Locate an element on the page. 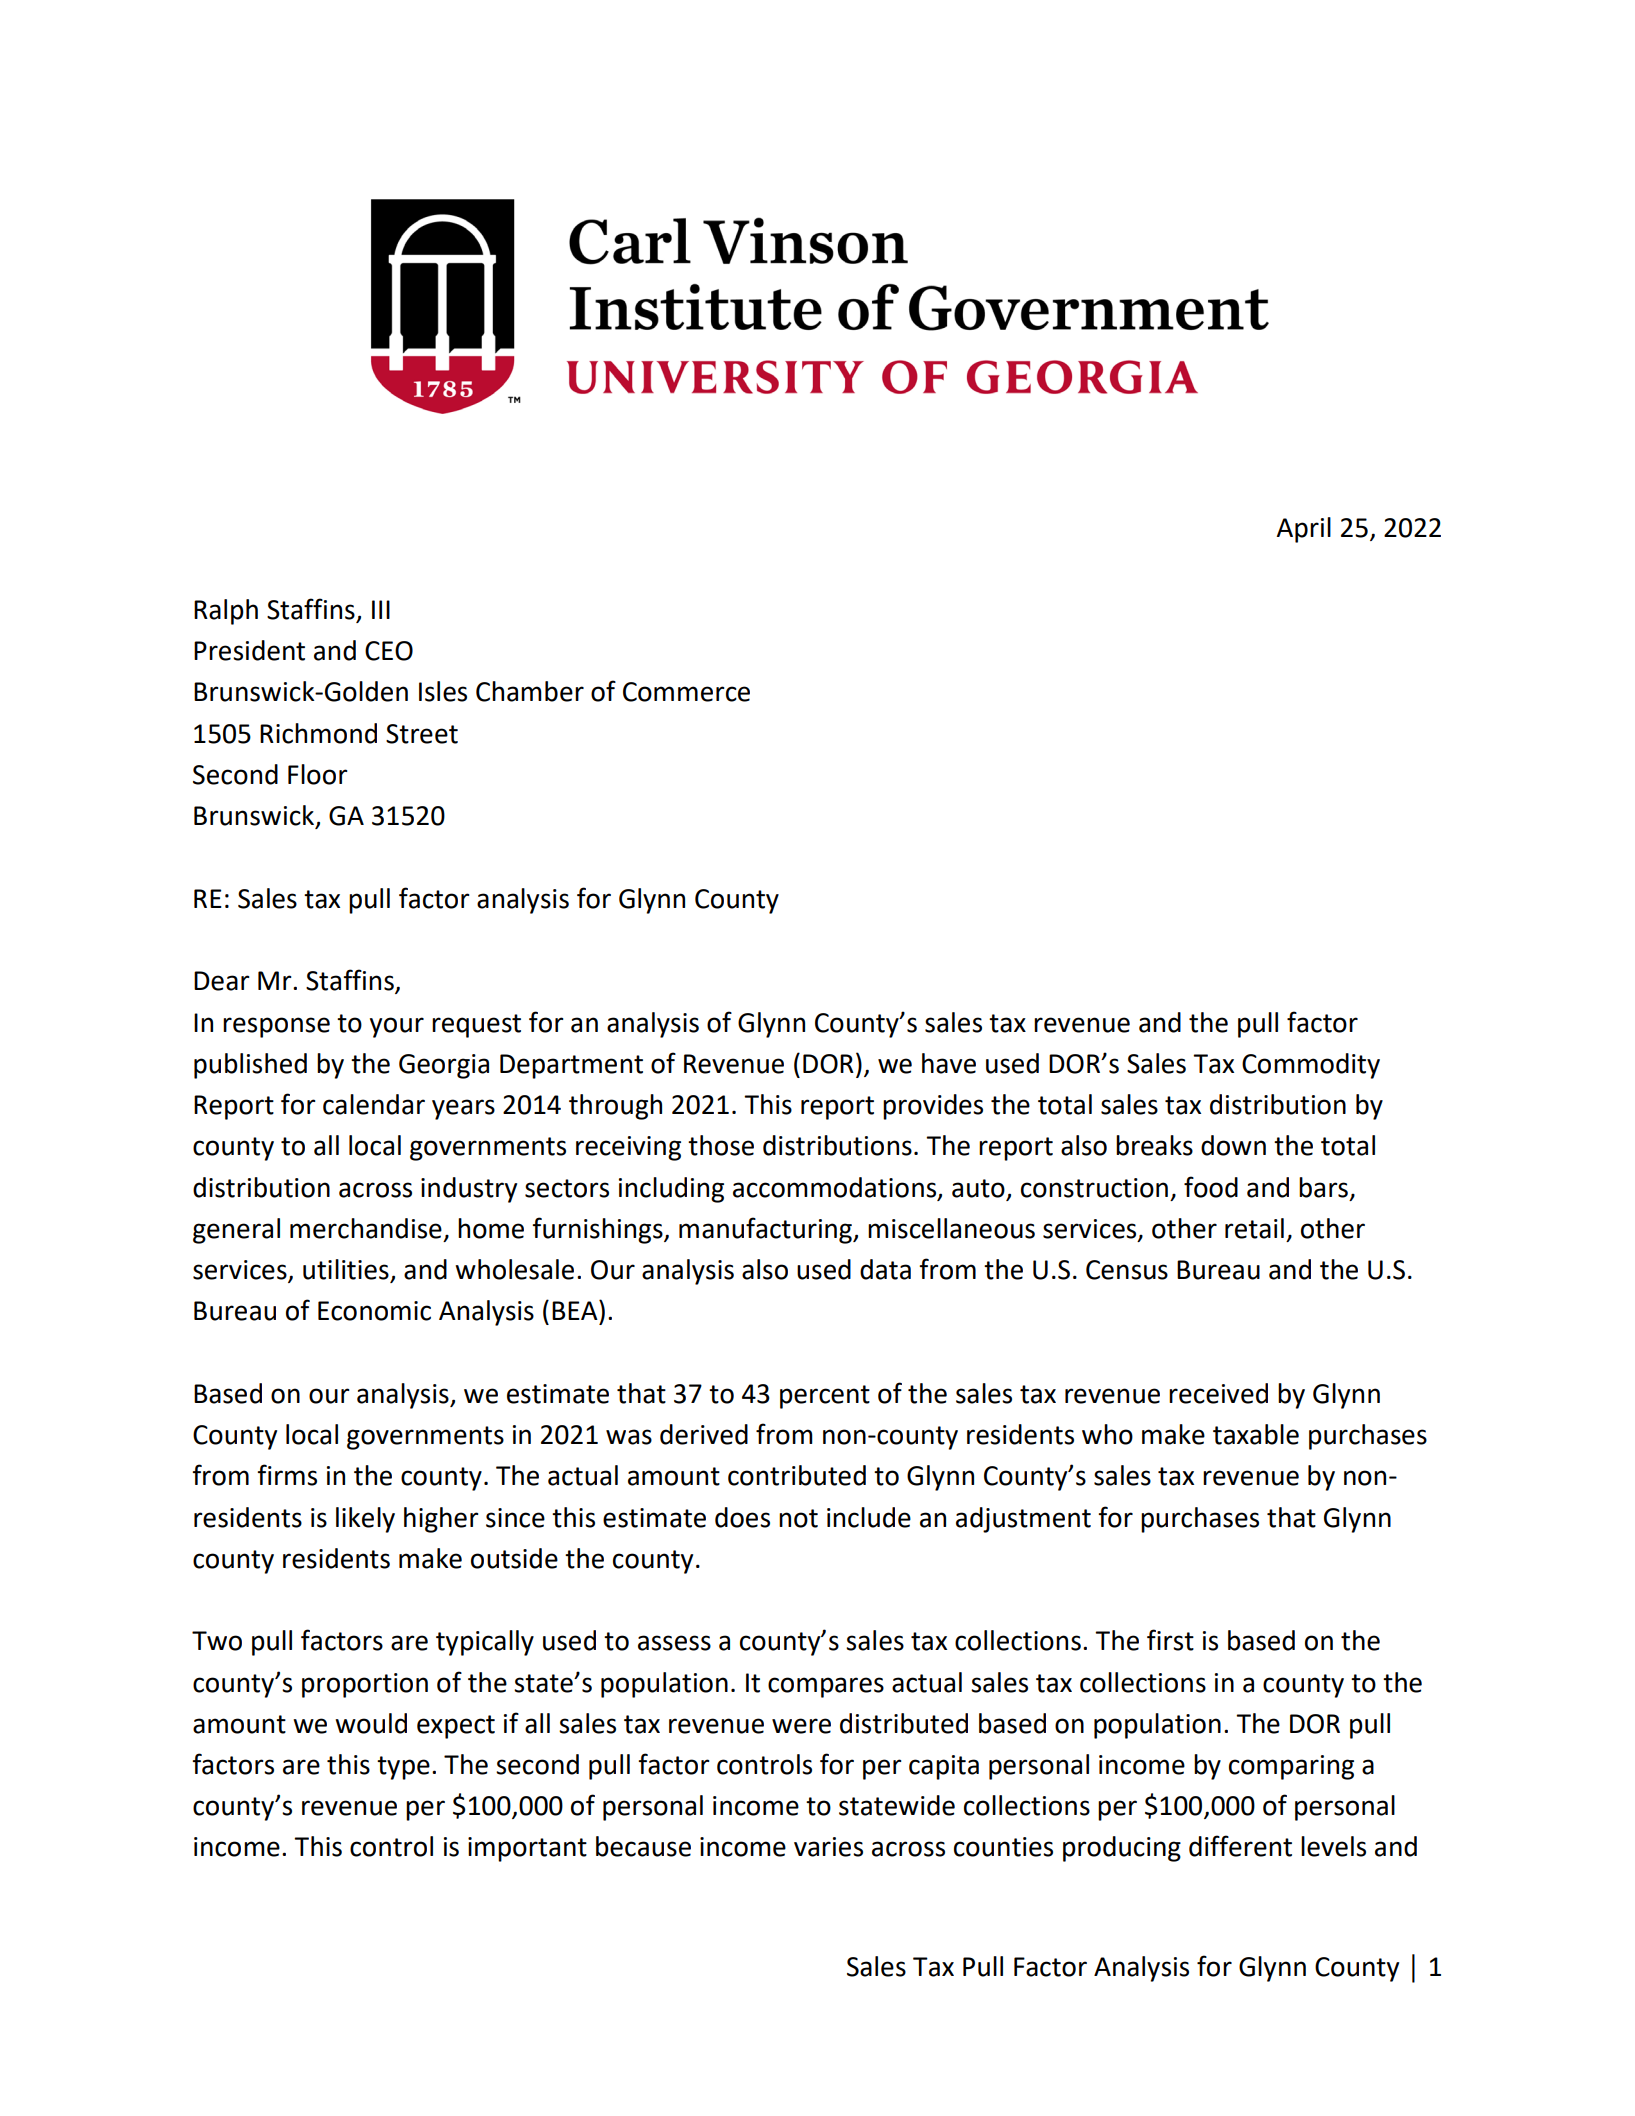  Commerce is located at coordinates (686, 692).
